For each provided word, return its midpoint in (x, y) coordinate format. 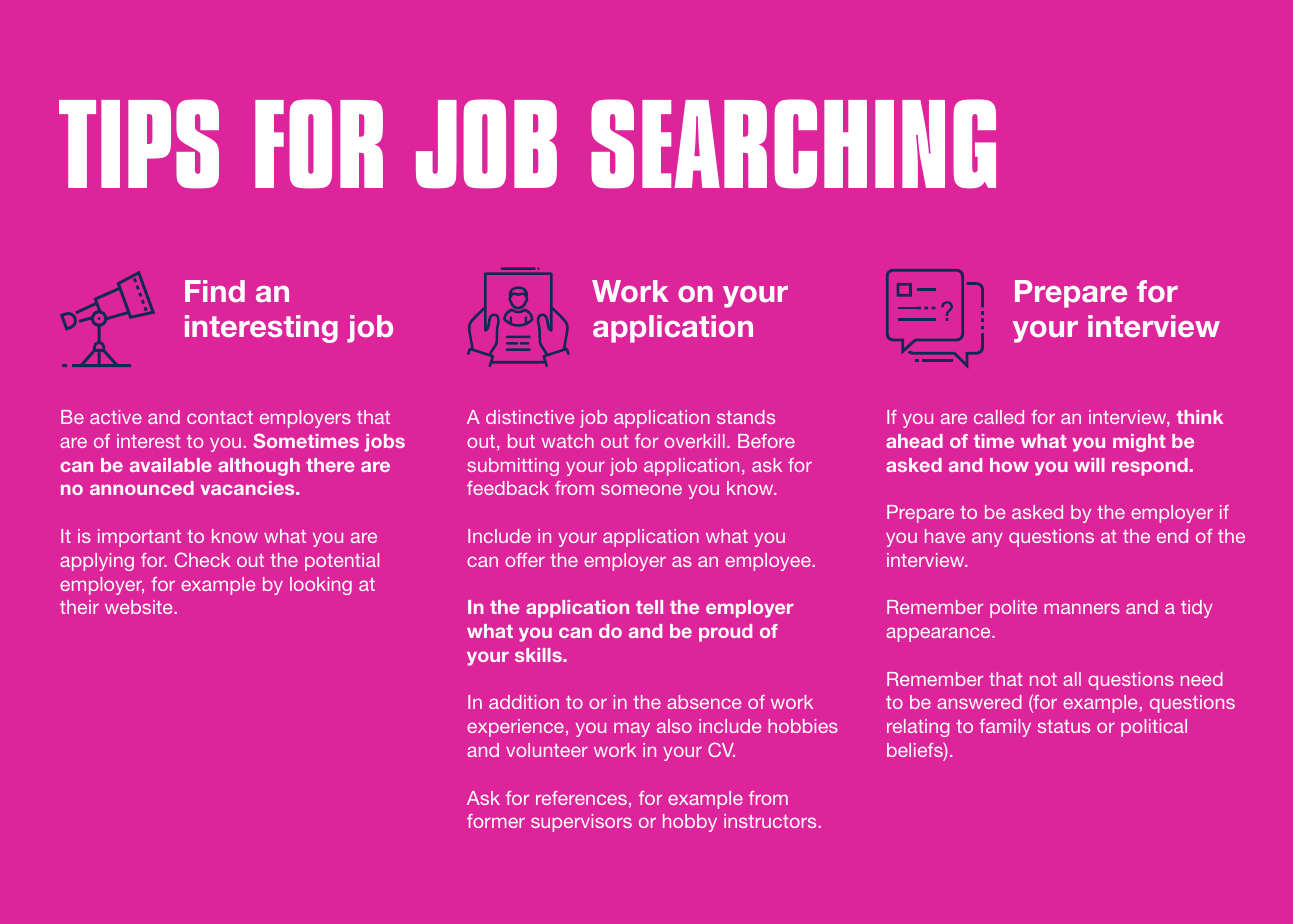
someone (641, 489)
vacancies (249, 488)
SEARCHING (793, 143)
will (1089, 465)
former (496, 821)
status (1064, 726)
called (999, 417)
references (581, 798)
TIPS (139, 143)
